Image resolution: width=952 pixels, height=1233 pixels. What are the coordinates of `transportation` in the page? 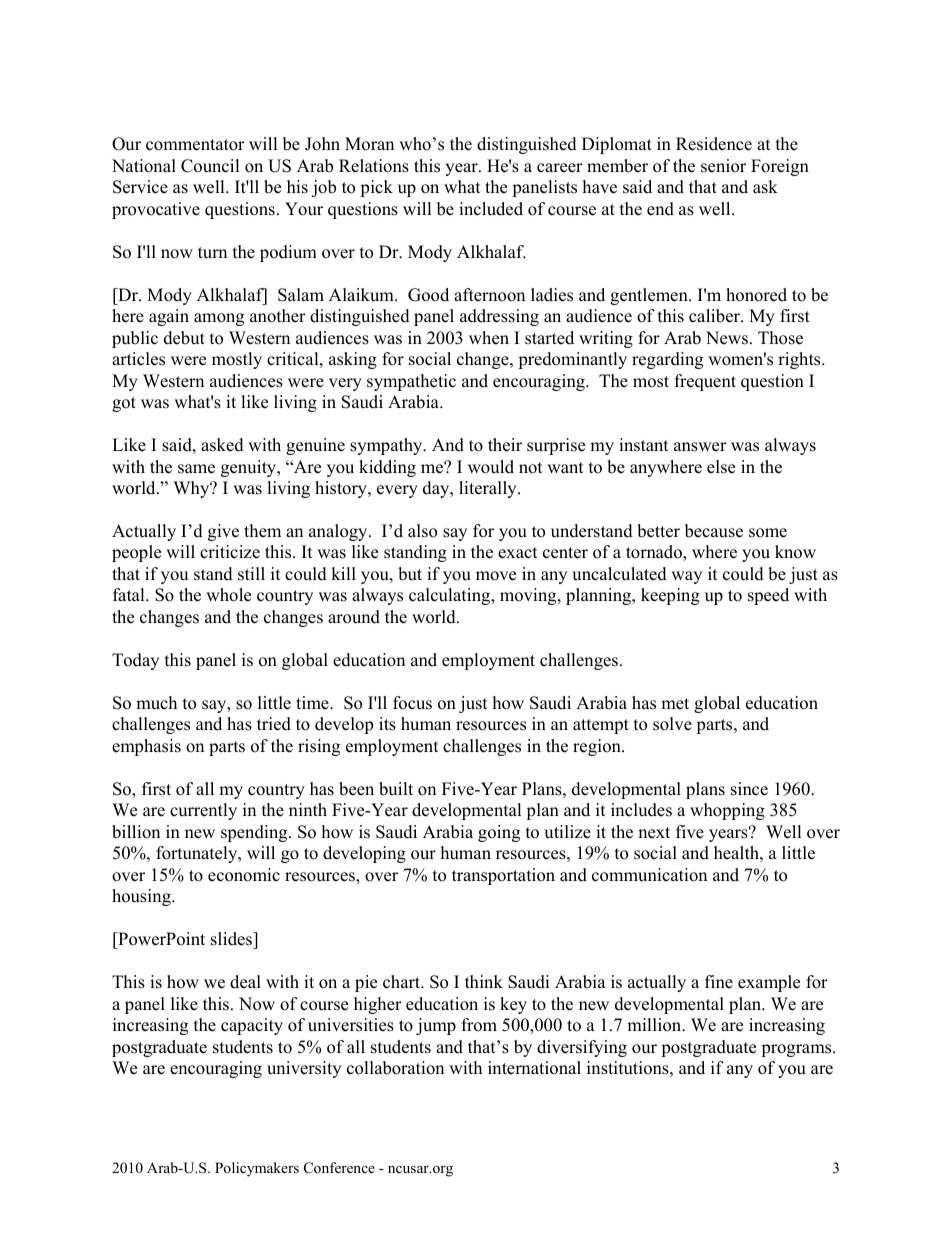 It's located at (503, 876).
